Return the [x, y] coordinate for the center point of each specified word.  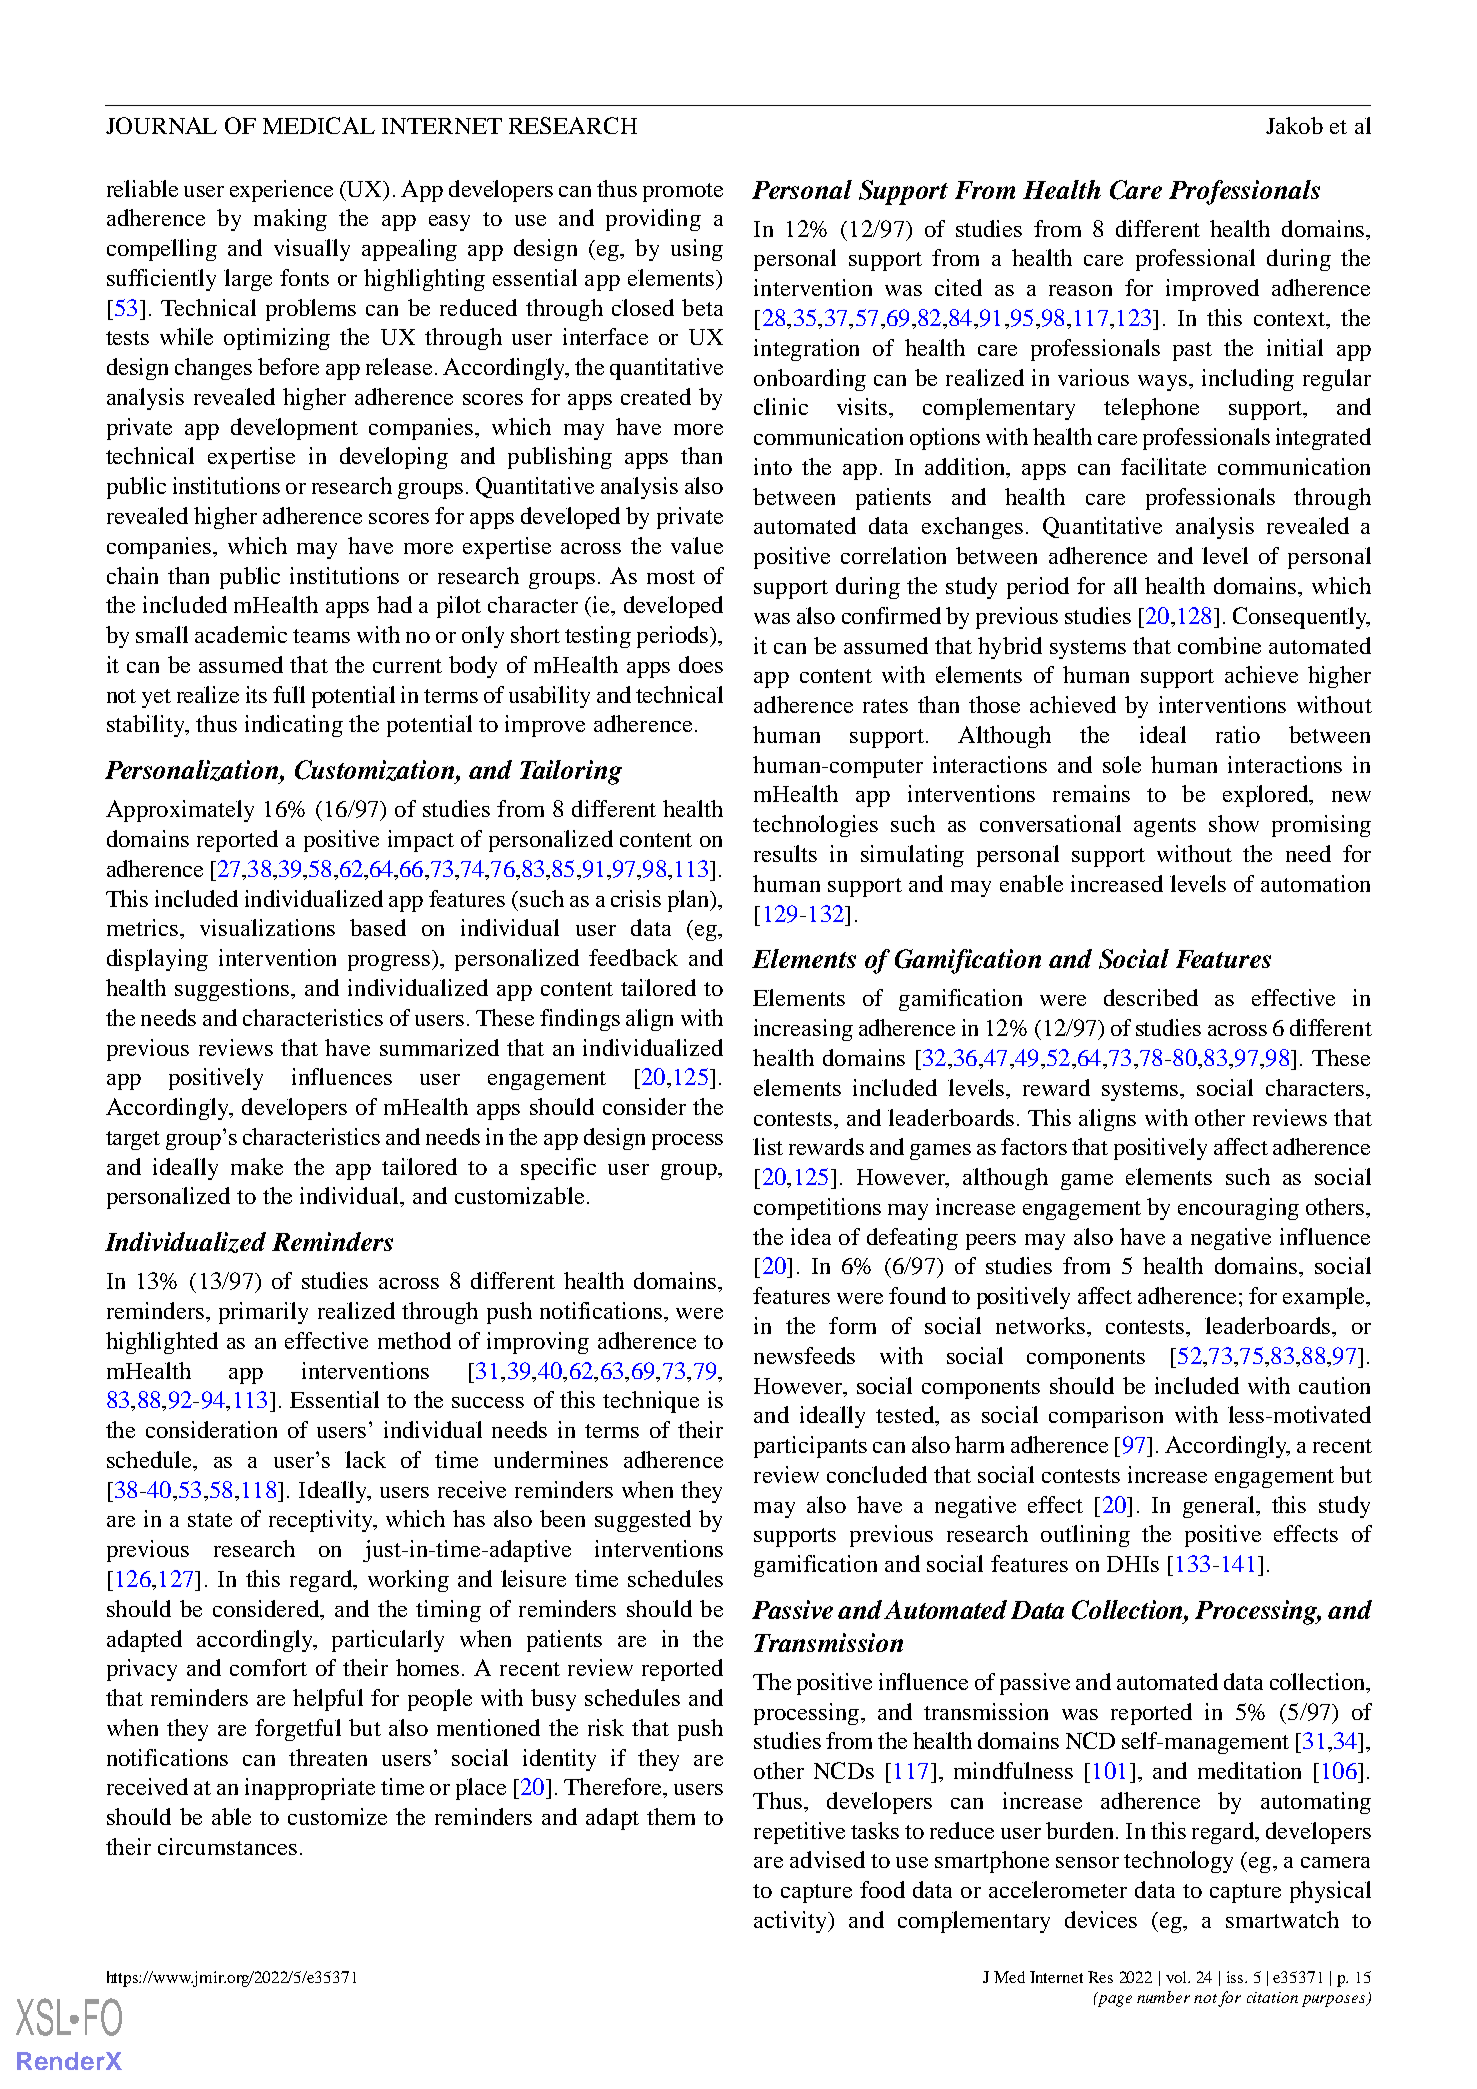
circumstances [227, 1846]
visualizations [267, 927]
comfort [268, 1667]
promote [683, 192]
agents [1165, 827]
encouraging [1238, 1209]
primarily [263, 1313]
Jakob [1294, 125]
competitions [817, 1209]
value [697, 545]
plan [690, 901]
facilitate [1163, 466]
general [1220, 1507]
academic [241, 634]
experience [281, 191]
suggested [643, 1521]
